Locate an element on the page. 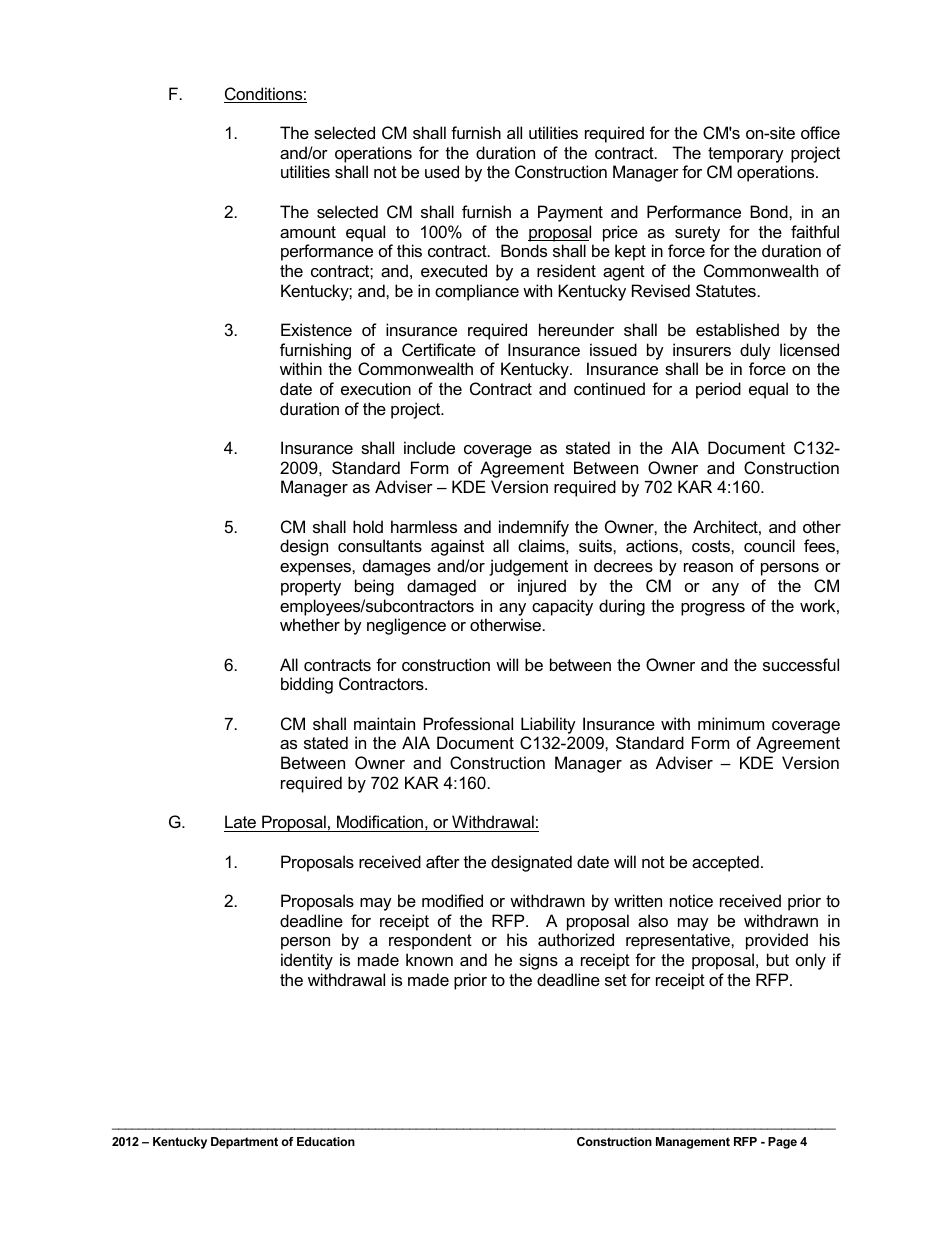 The width and height of the image is (952, 1233). progress is located at coordinates (713, 609).
